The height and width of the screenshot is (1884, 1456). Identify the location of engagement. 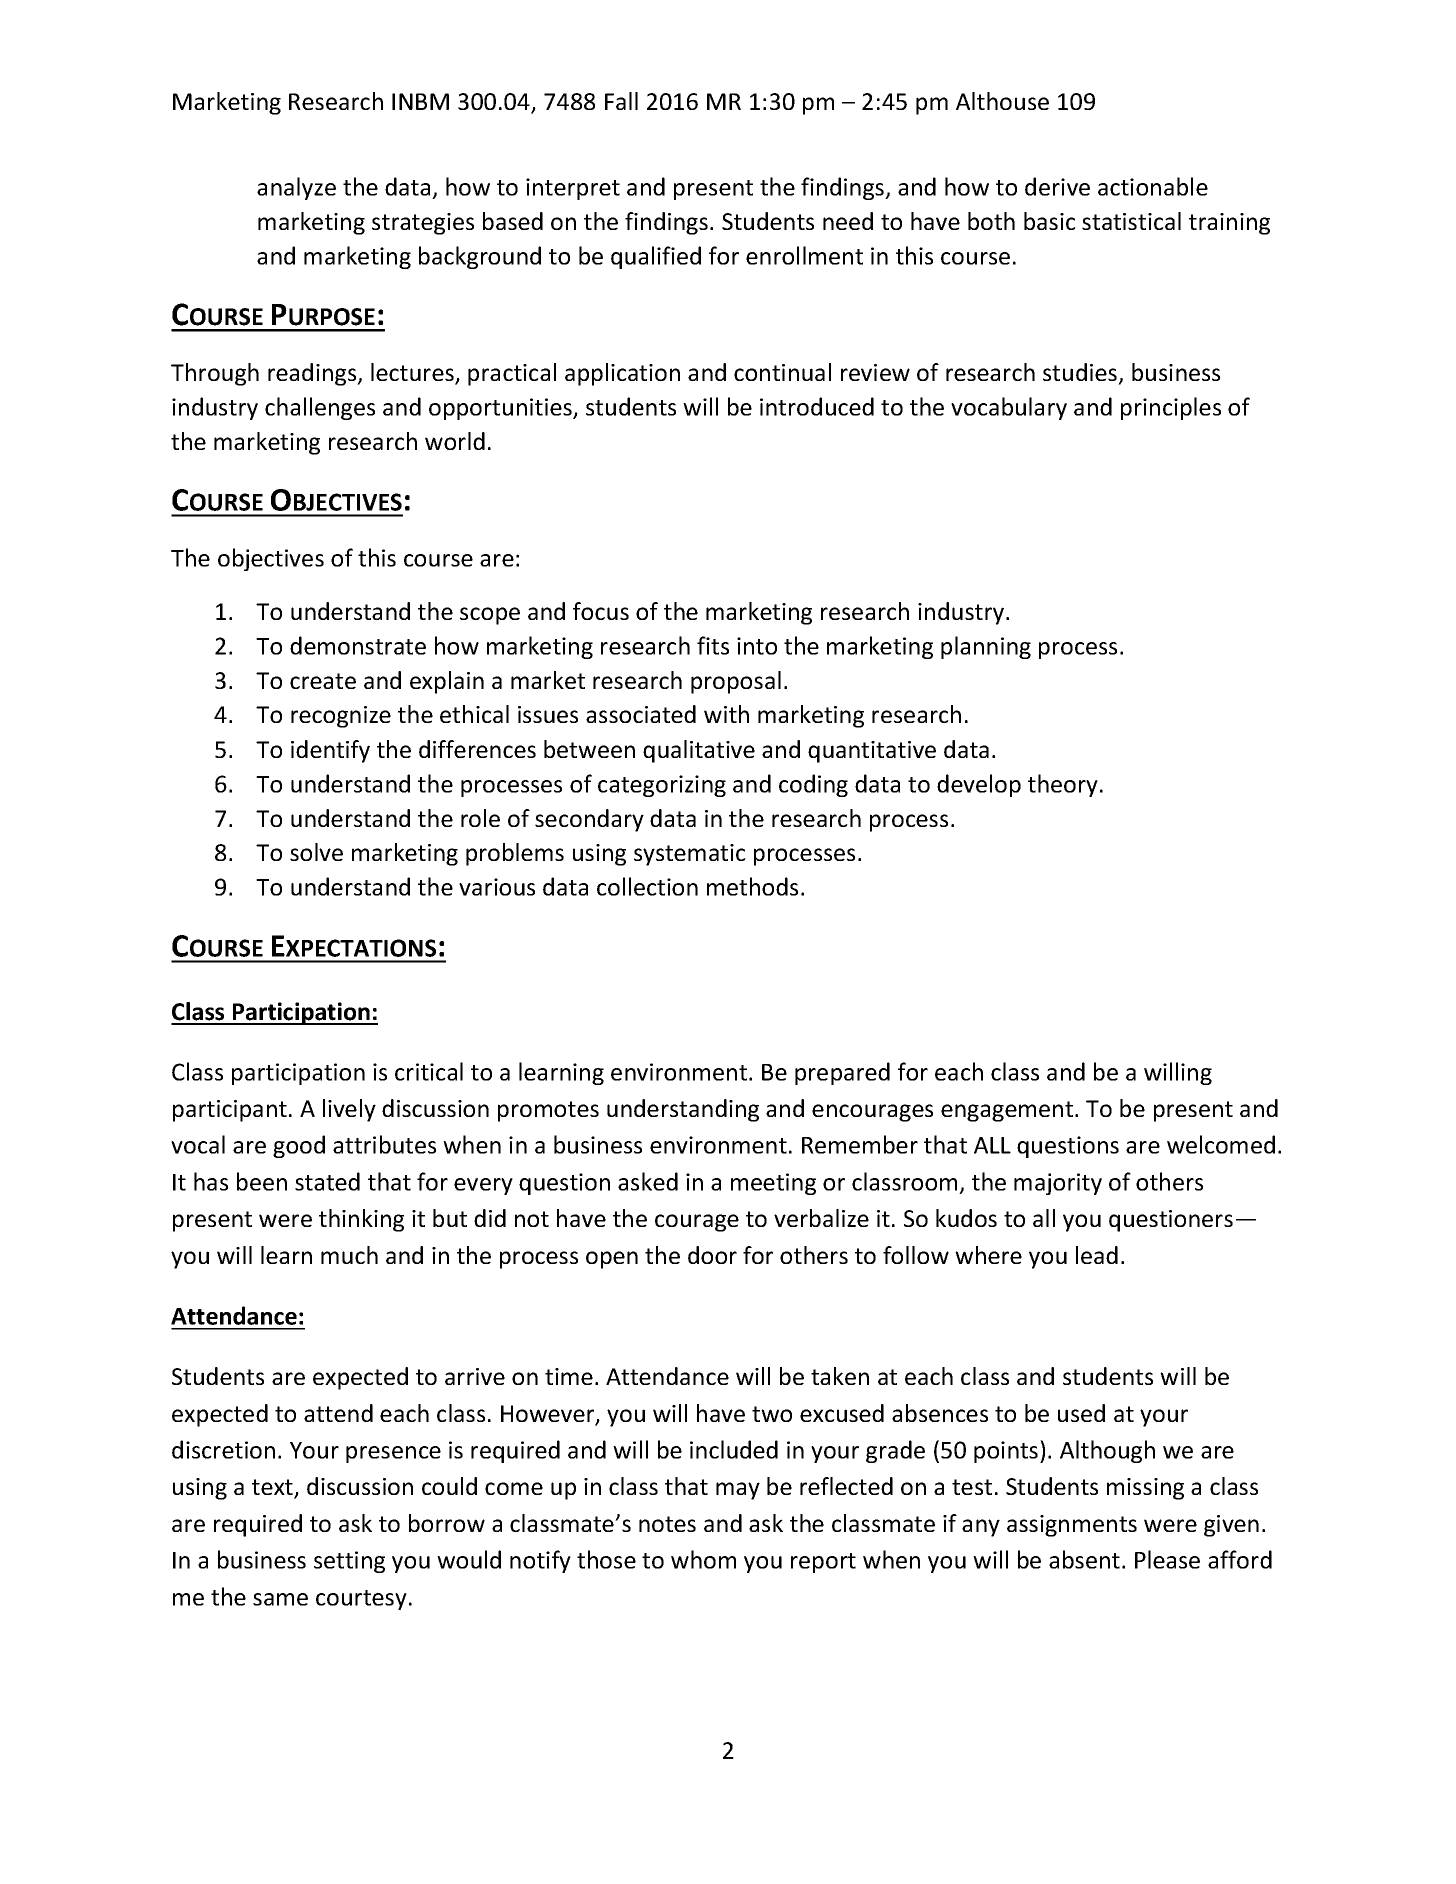
(1008, 1111).
